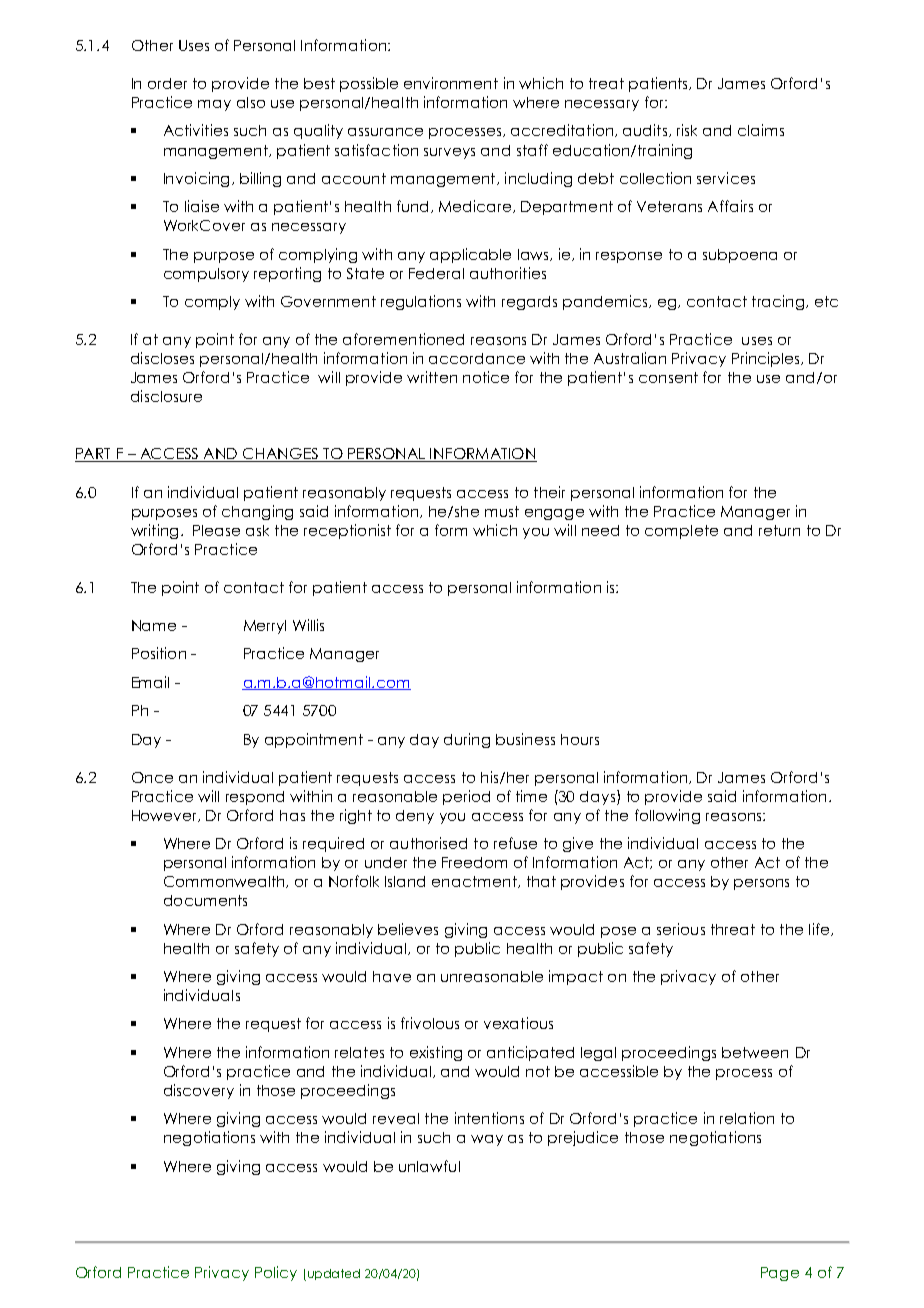 Image resolution: width=924 pixels, height=1308 pixels. What do you see at coordinates (780, 1274) in the document?
I see `Page` at bounding box center [780, 1274].
